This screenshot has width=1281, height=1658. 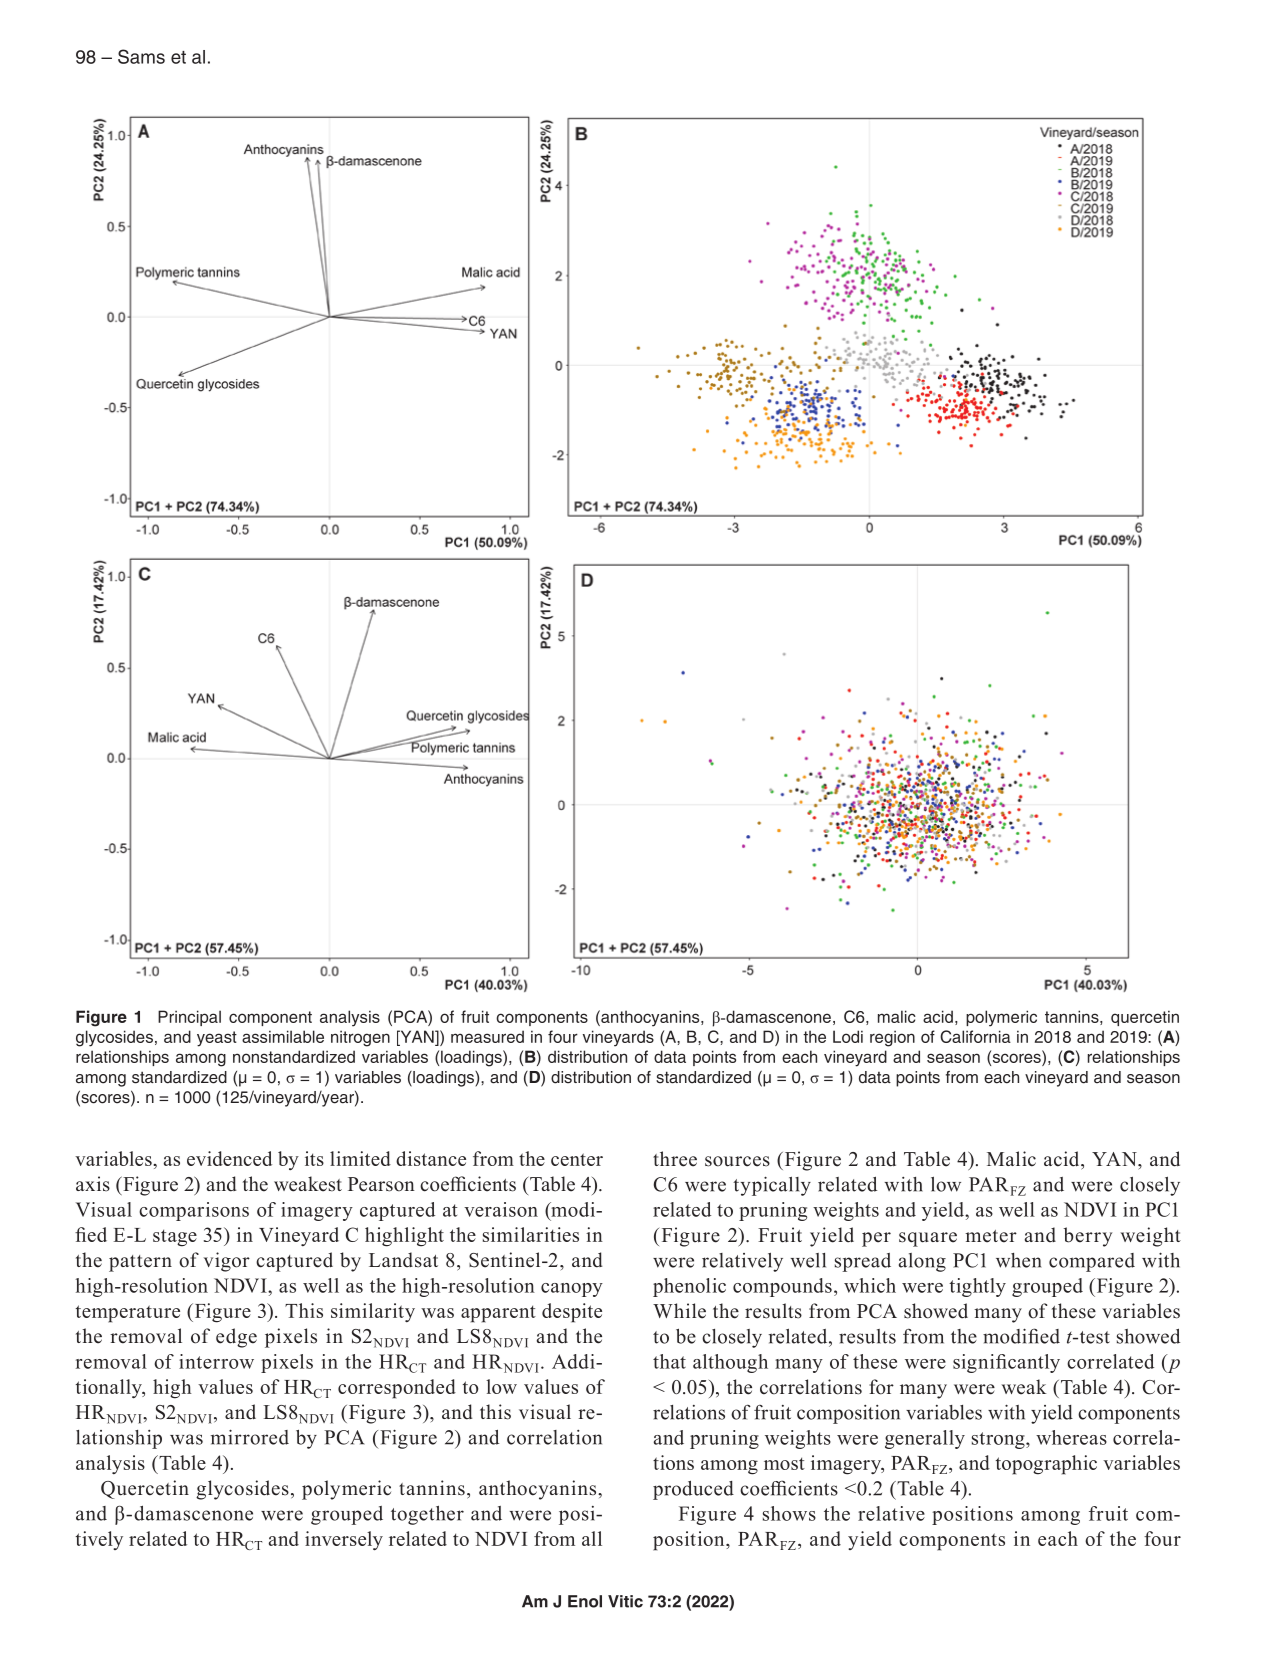 What do you see at coordinates (141, 56) in the screenshot?
I see `Sams` at bounding box center [141, 56].
